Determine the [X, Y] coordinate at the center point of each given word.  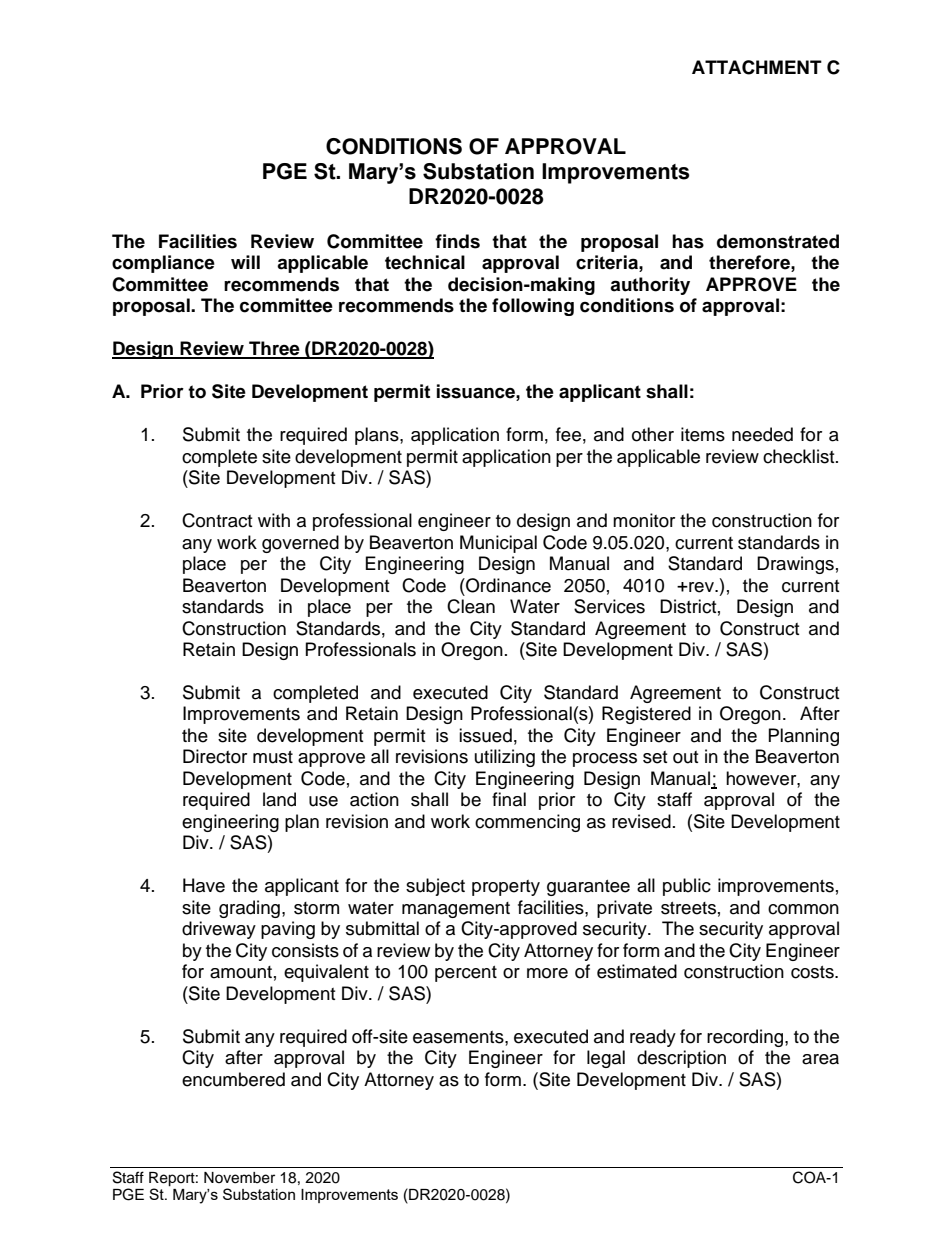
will [245, 262]
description [681, 1059]
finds [457, 241]
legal [606, 1059]
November [239, 1178]
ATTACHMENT [757, 67]
